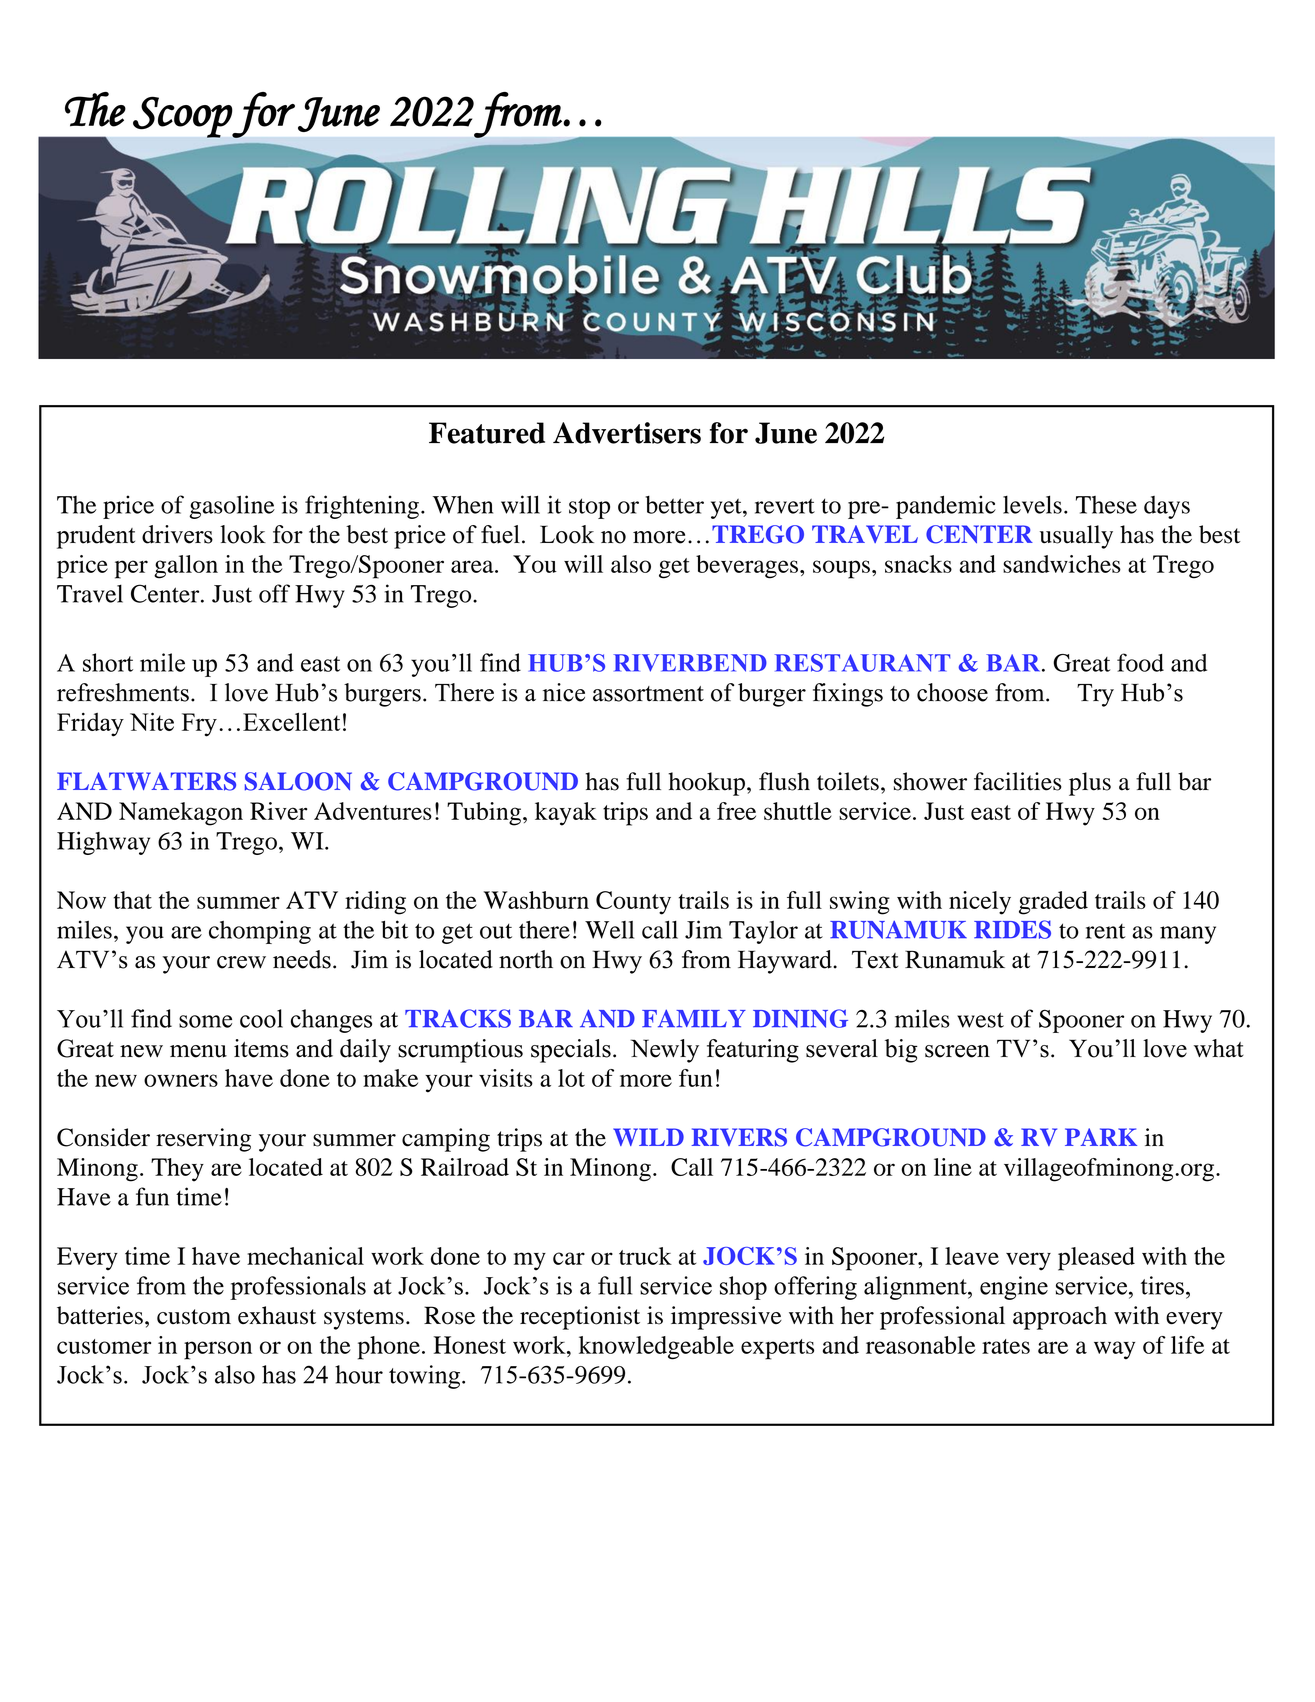 Image resolution: width=1315 pixels, height=1702 pixels. I want to click on hookup, so click(706, 784).
